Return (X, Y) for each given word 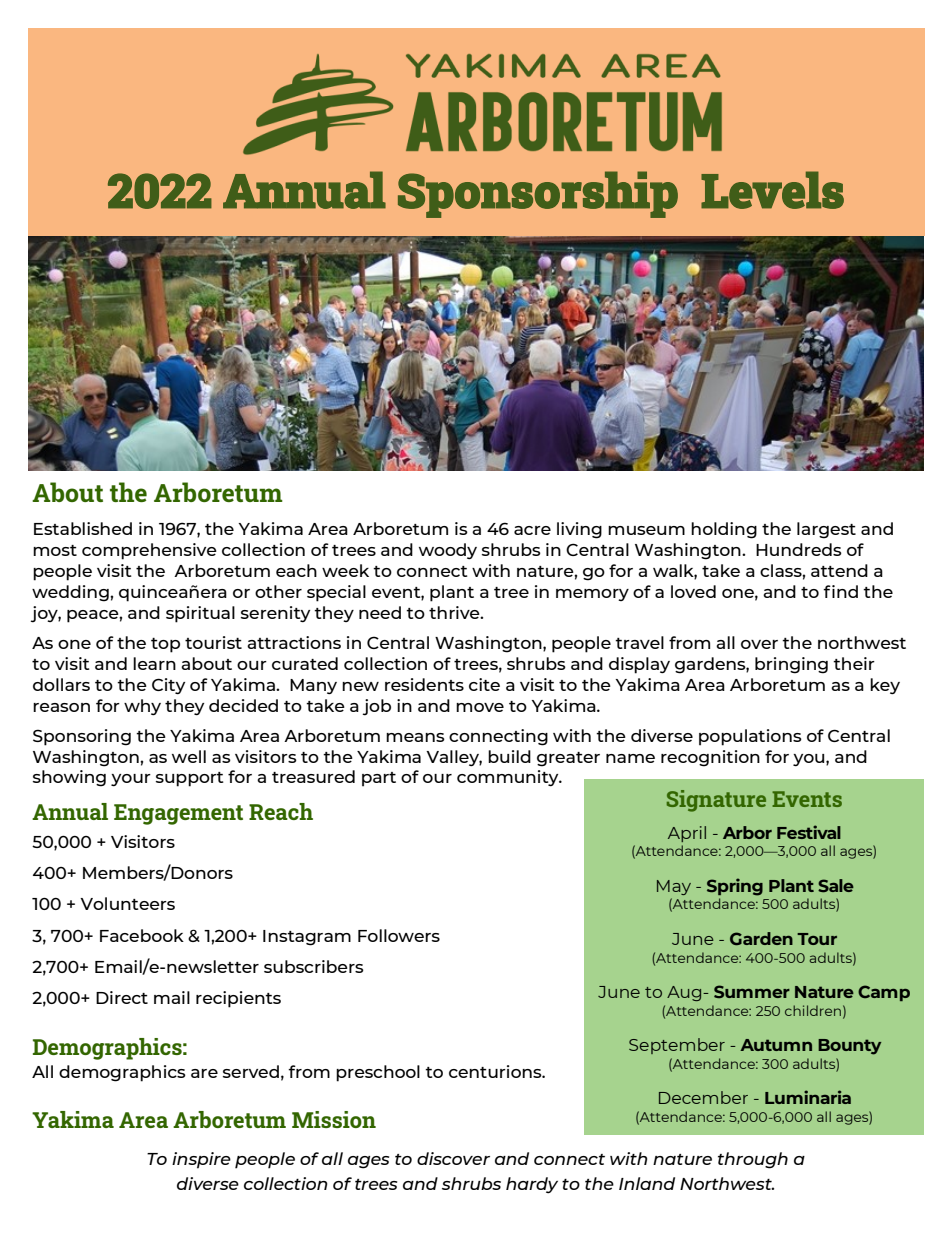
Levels (772, 190)
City (168, 686)
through (753, 1160)
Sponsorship (538, 194)
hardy (532, 1185)
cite (484, 684)
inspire (201, 1160)
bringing (791, 665)
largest (826, 530)
